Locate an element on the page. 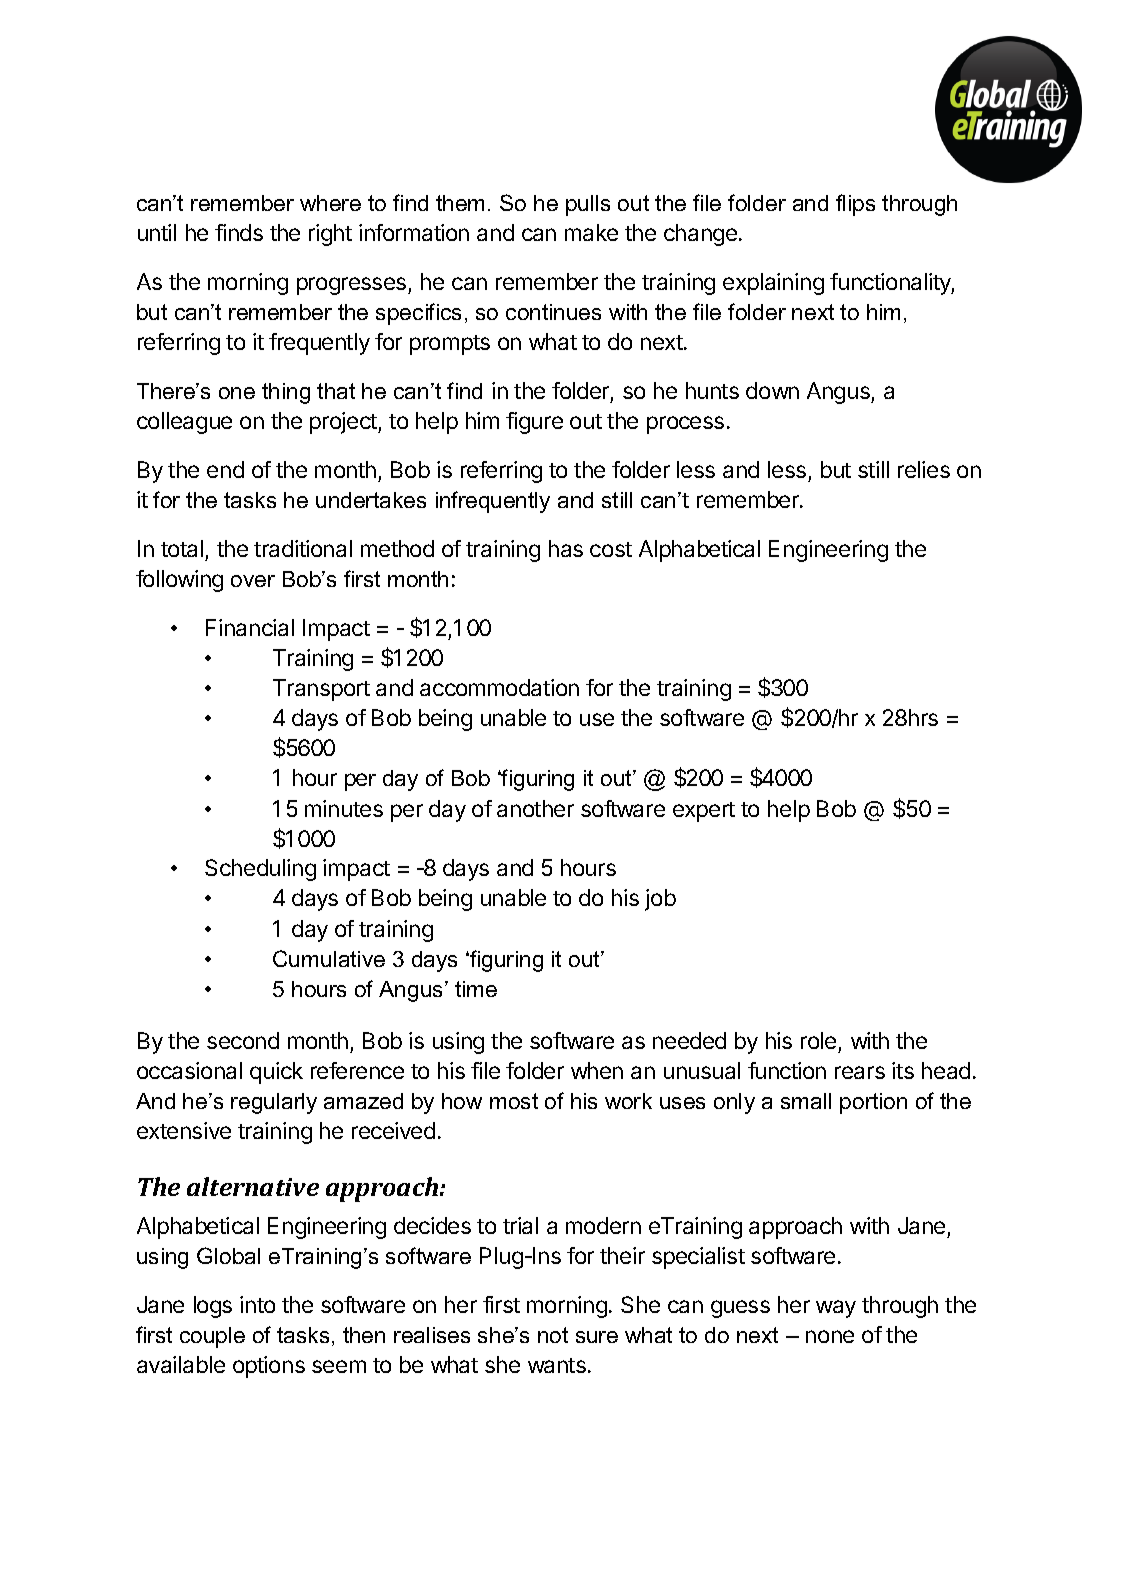 Image resolution: width=1126 pixels, height=1593 pixels. figure is located at coordinates (534, 423).
